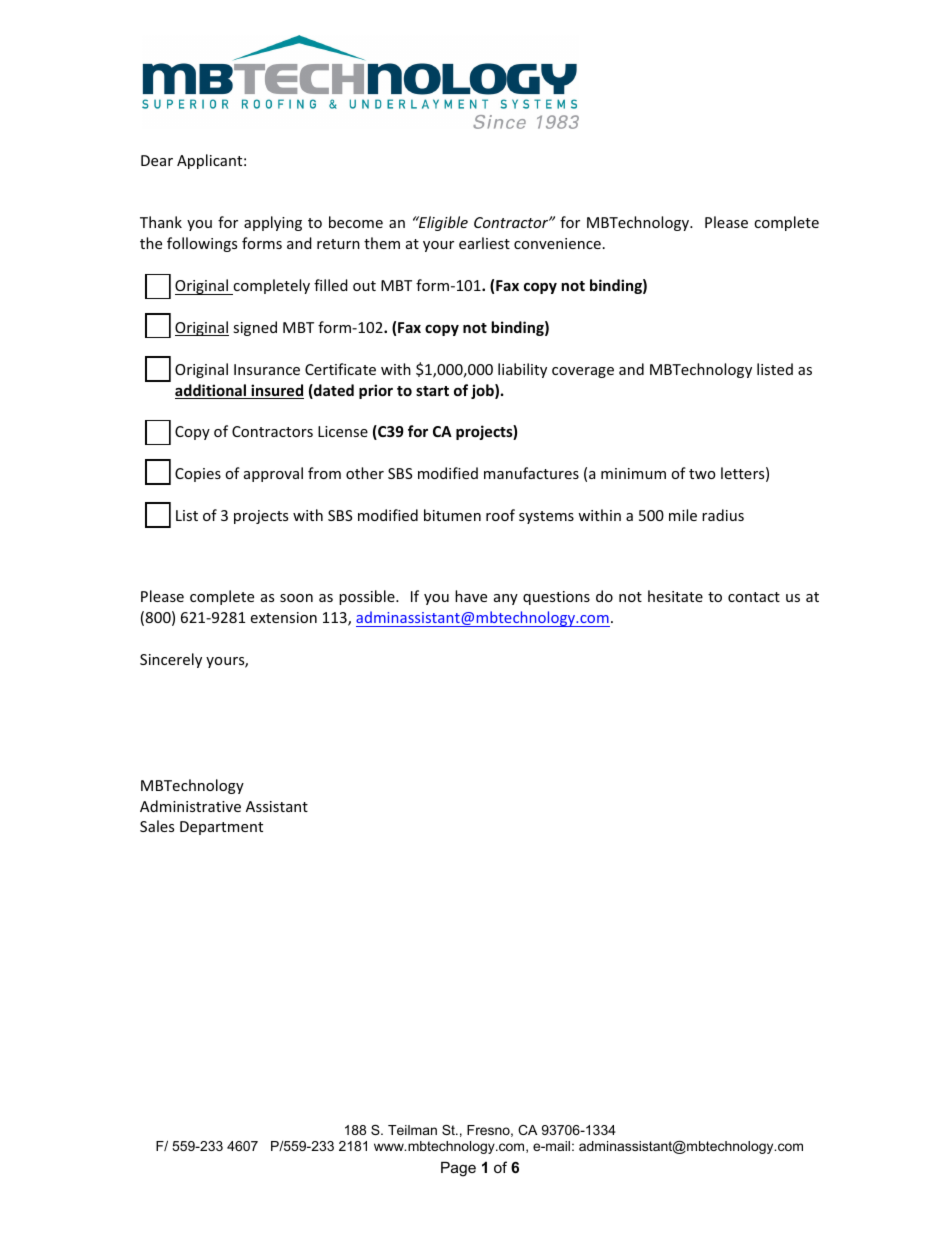  Describe the element at coordinates (557, 243) in the screenshot. I see `convenience` at that location.
